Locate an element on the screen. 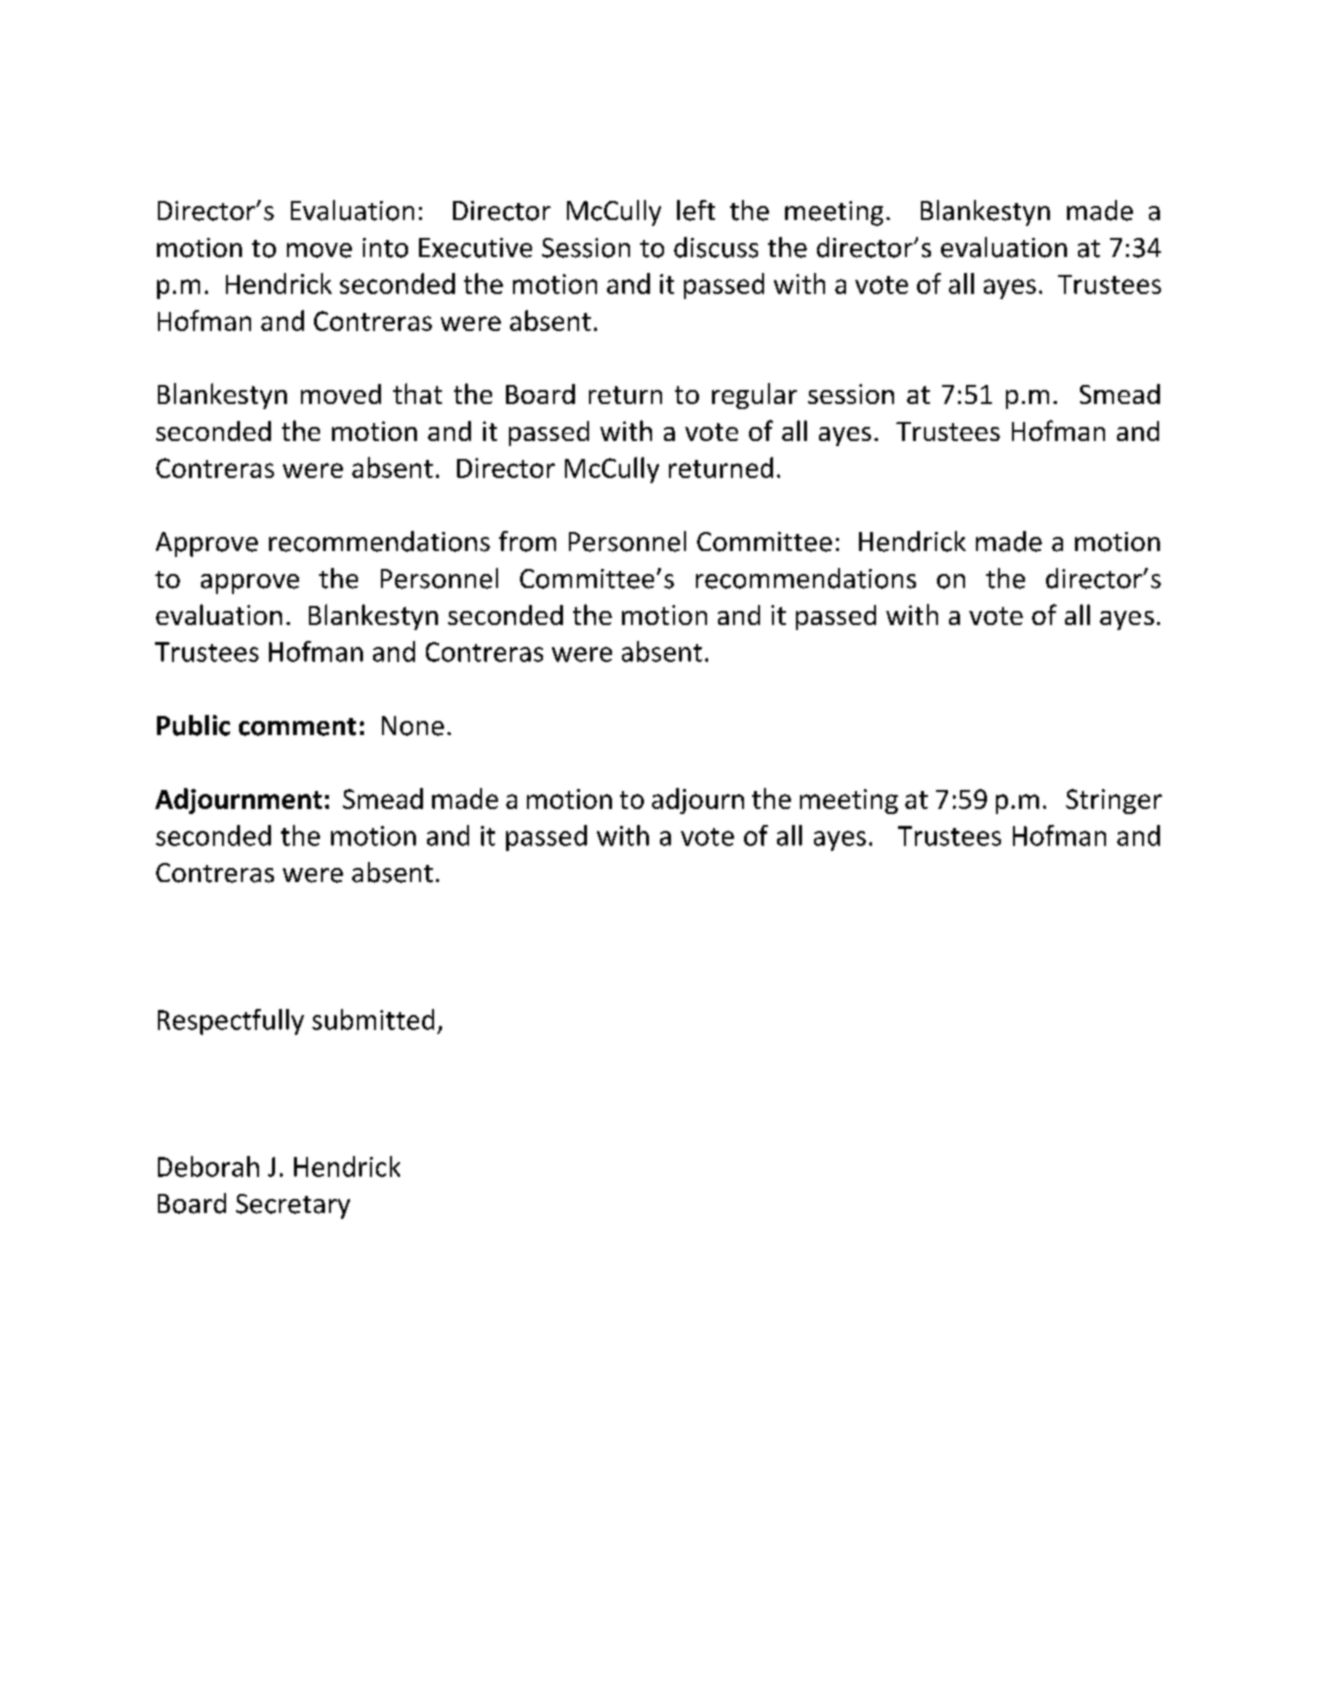  left is located at coordinates (696, 210).
